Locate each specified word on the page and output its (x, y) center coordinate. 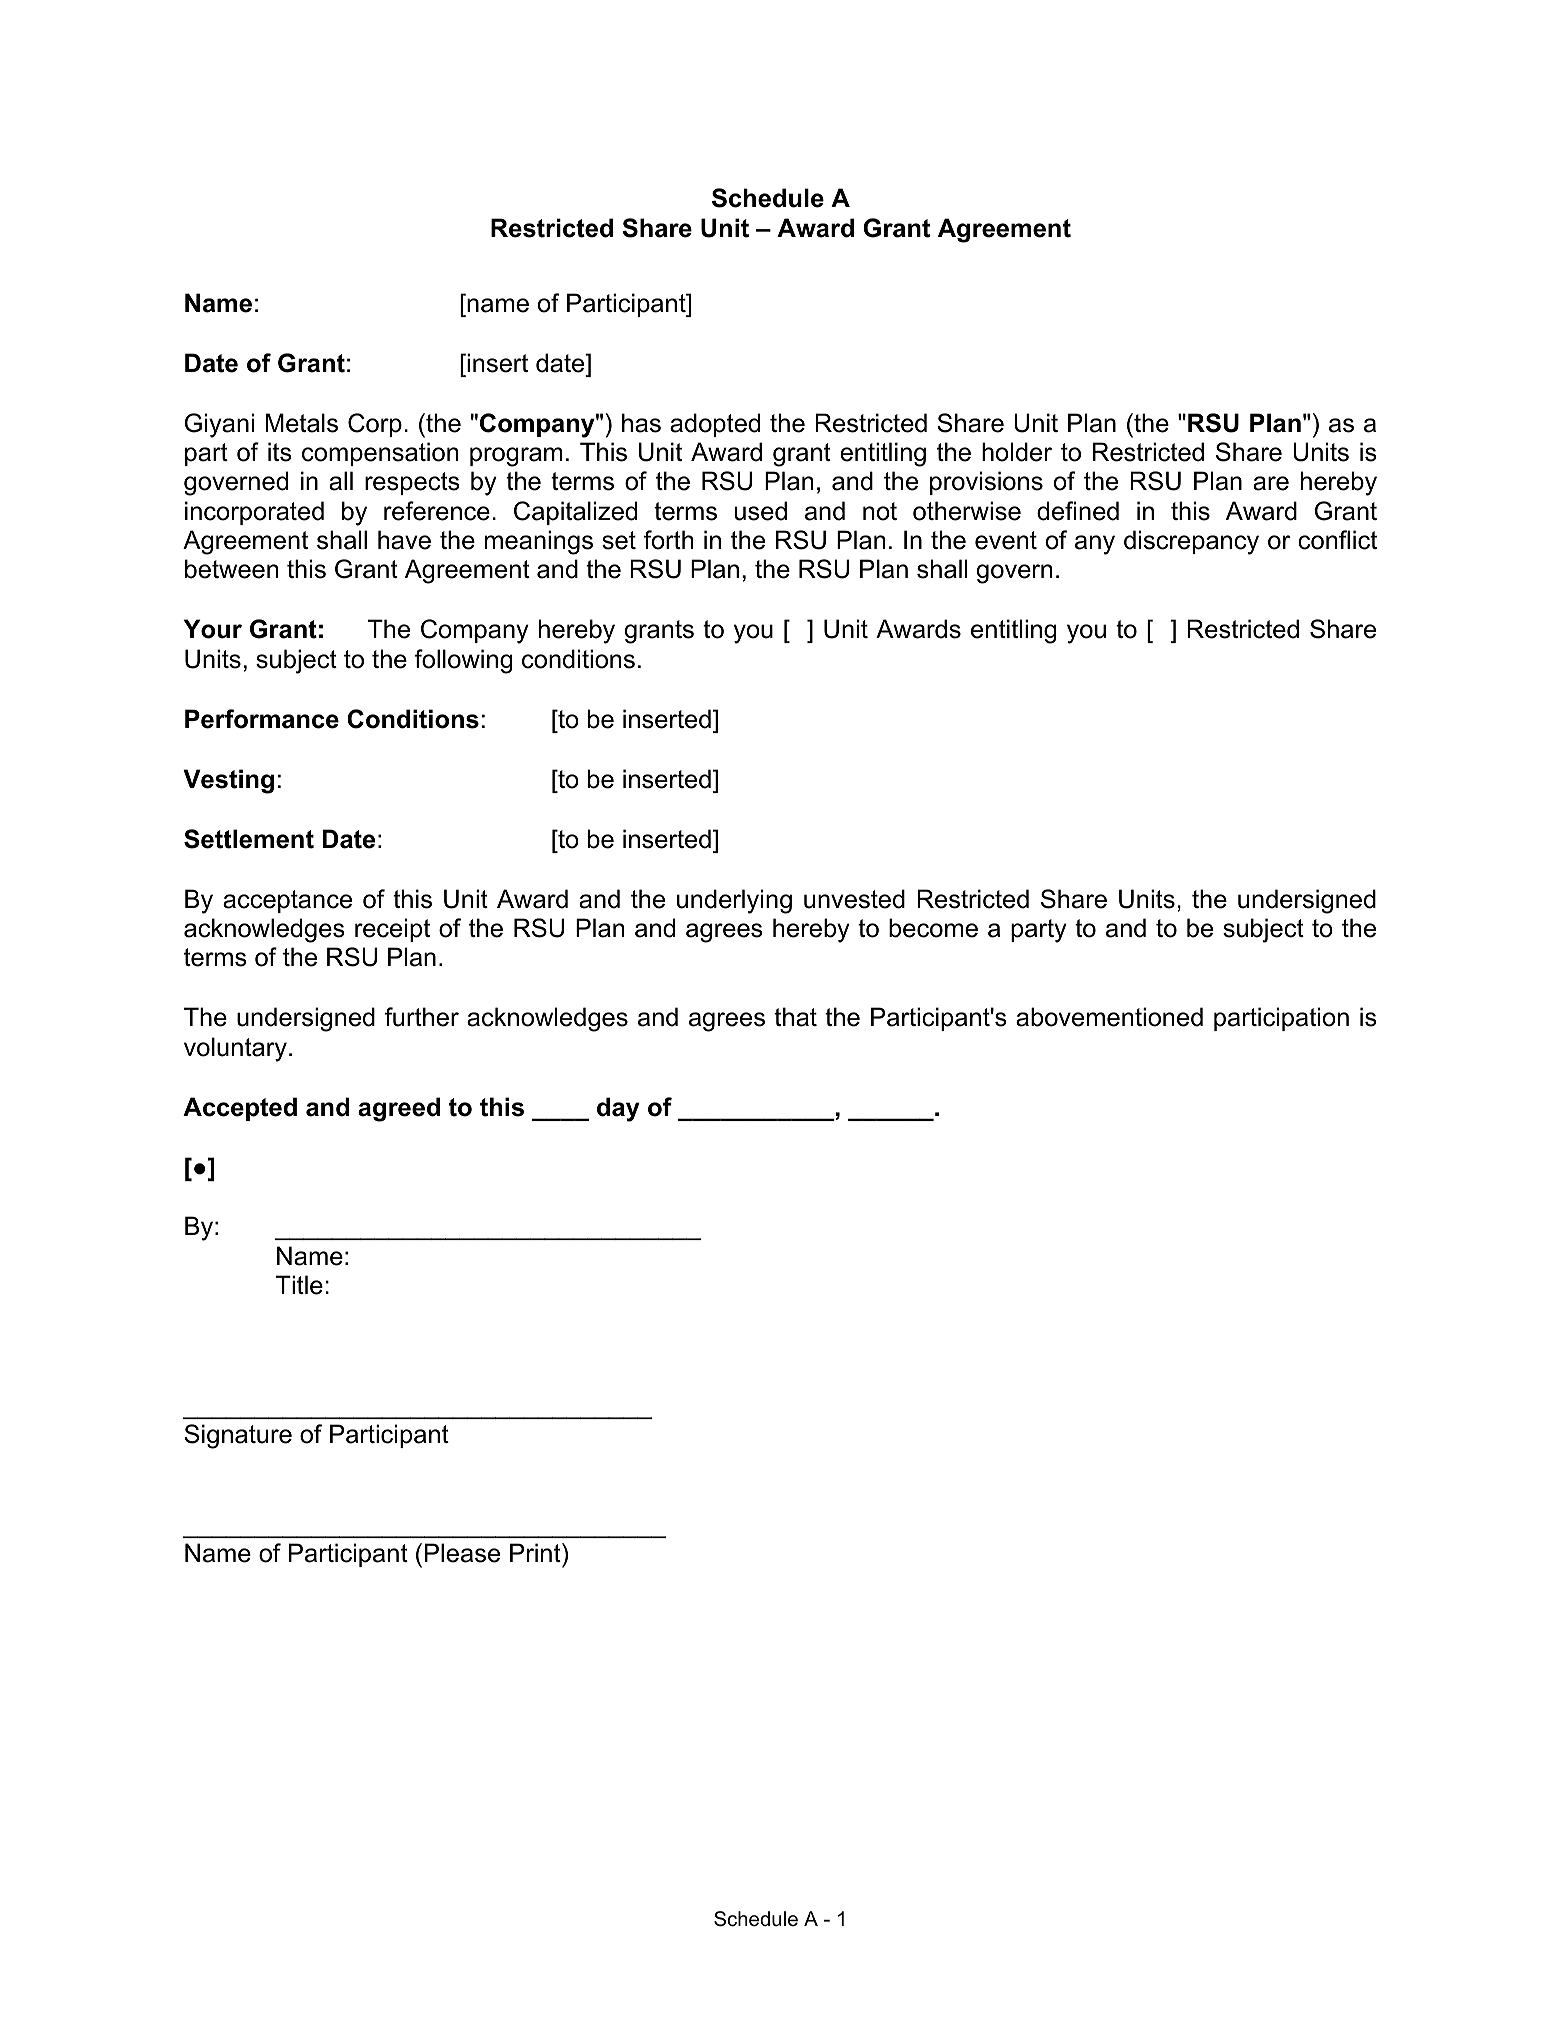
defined (1078, 511)
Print (536, 1552)
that (795, 1017)
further (422, 1017)
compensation (380, 454)
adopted (715, 425)
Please (462, 1553)
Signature (238, 1436)
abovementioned (1109, 1017)
